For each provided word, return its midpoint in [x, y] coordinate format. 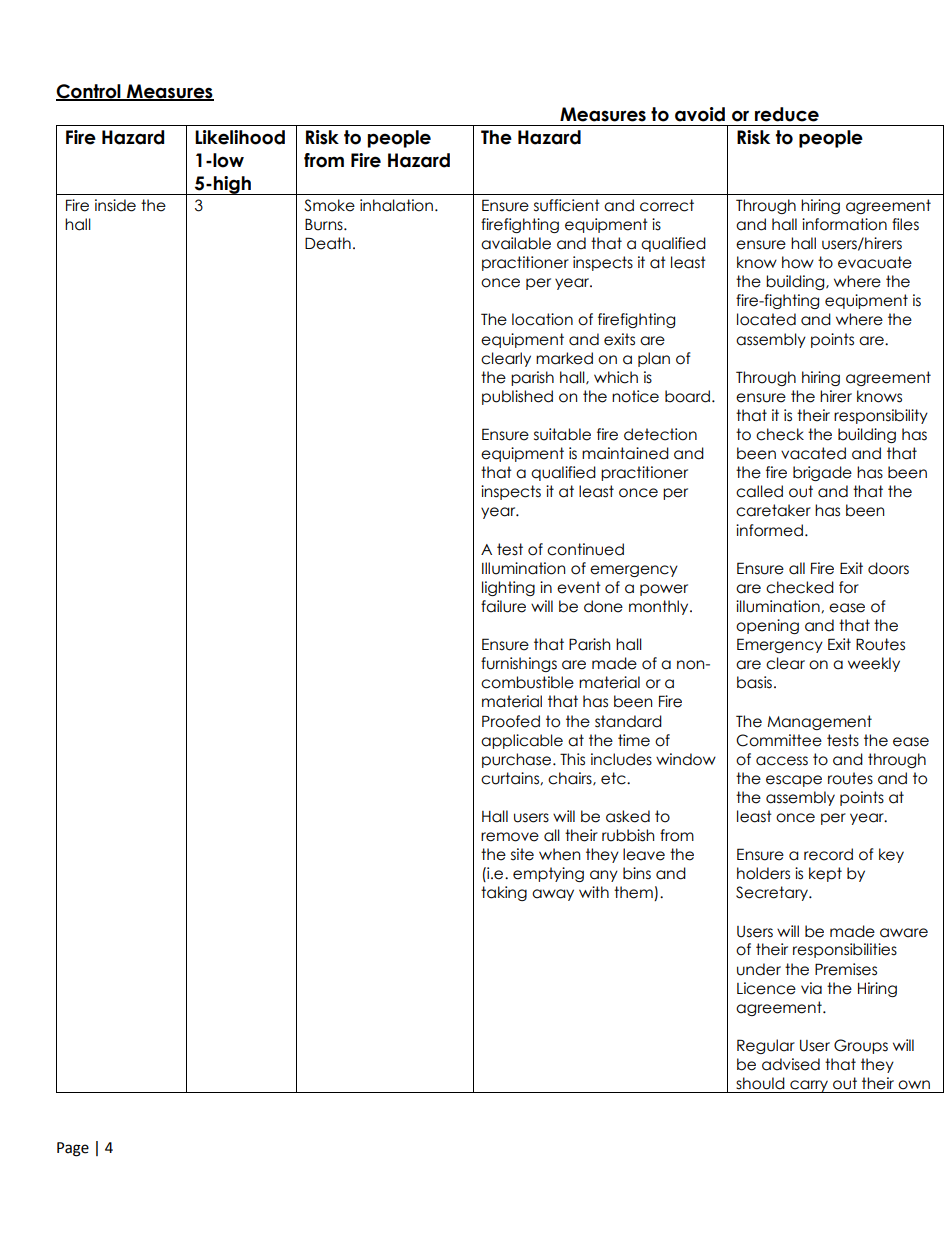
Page [73, 1149]
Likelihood [240, 137]
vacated [813, 453]
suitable [562, 434]
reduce [787, 114]
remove [510, 837]
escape [794, 781]
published [517, 397]
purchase [518, 760]
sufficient [567, 205]
